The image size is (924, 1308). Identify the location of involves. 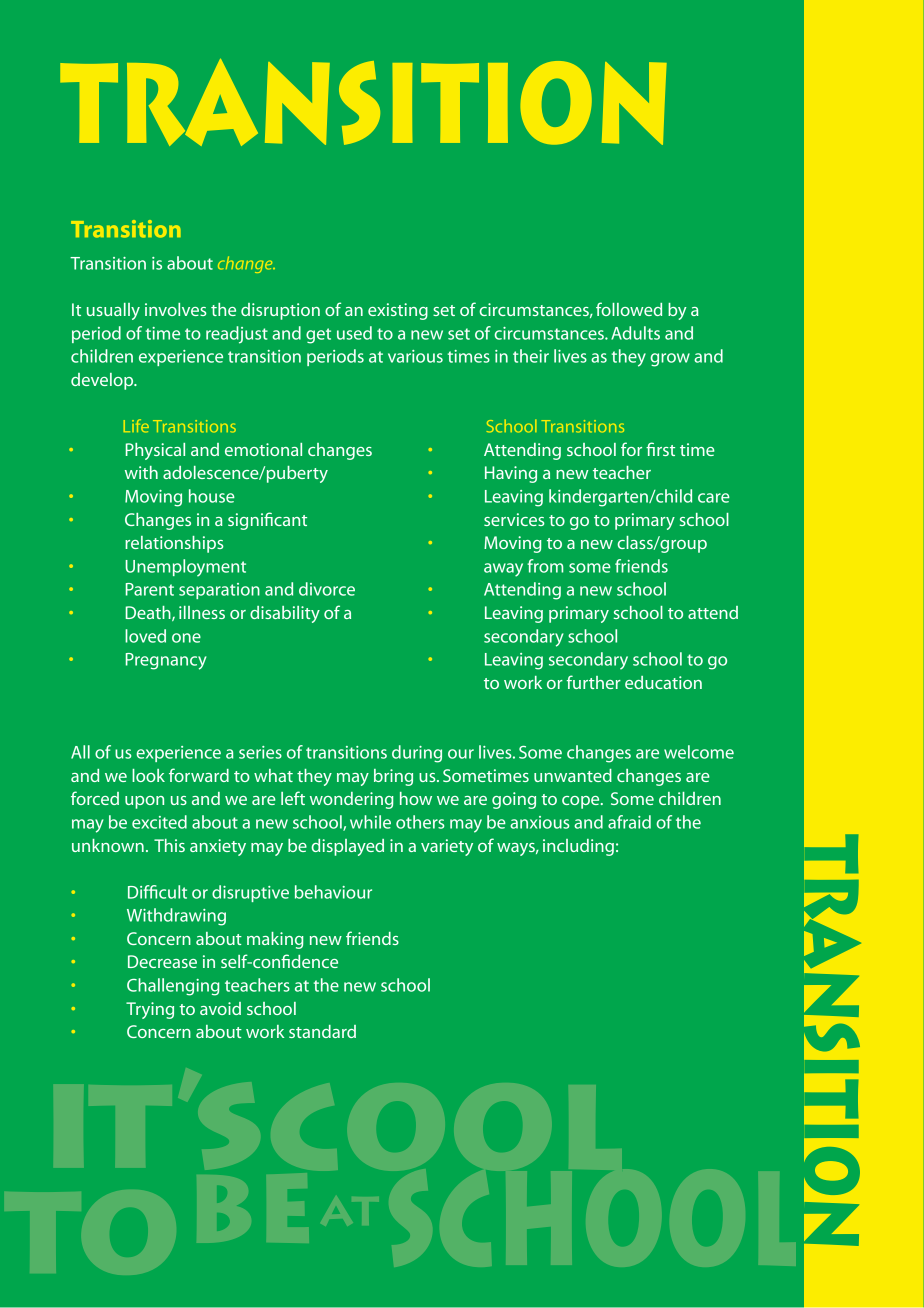
(176, 309).
